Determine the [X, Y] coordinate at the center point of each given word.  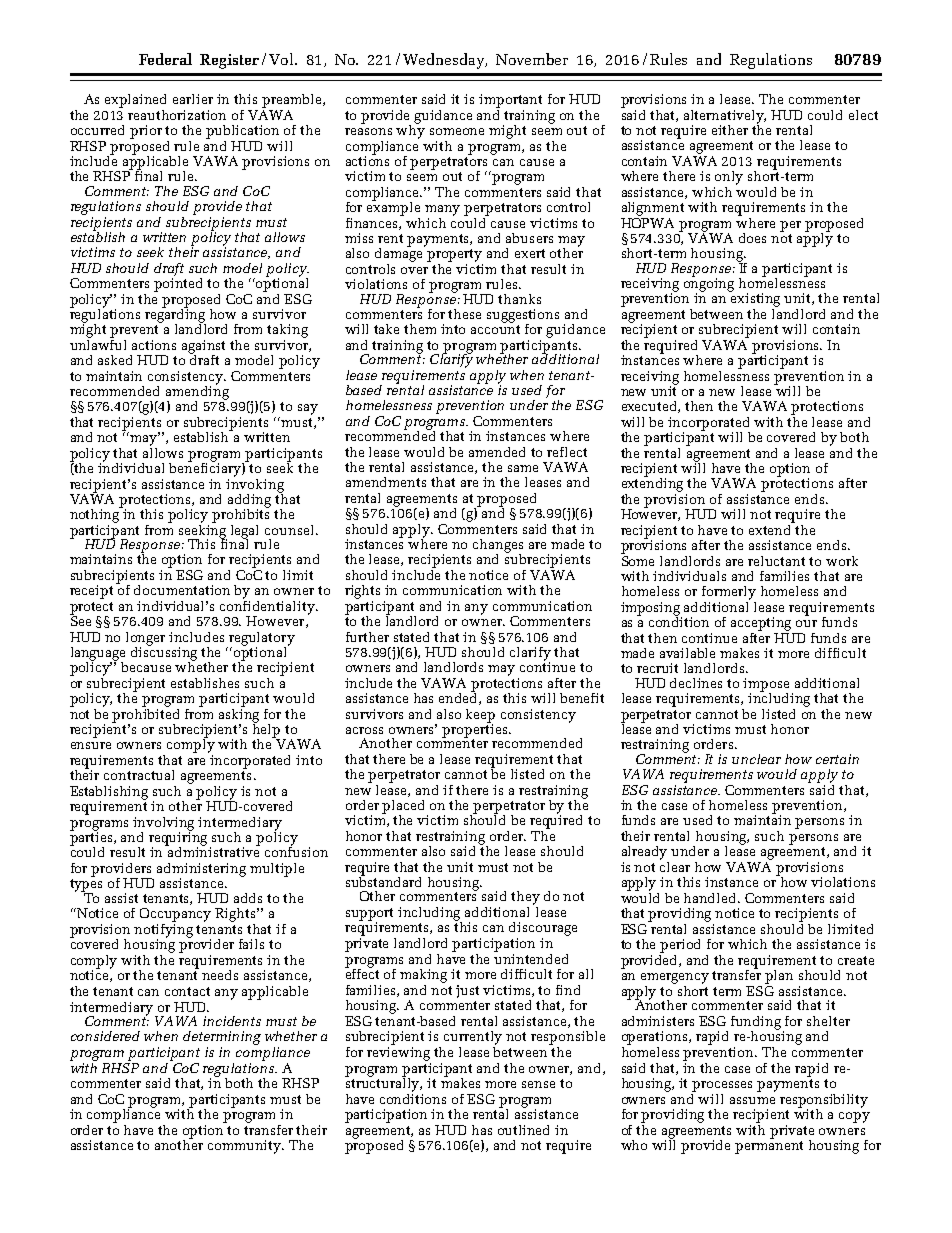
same [523, 468]
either [730, 130]
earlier [193, 99]
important [510, 101]
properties [476, 731]
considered [105, 1036]
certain [837, 759]
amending [197, 392]
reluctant [776, 561]
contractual [139, 775]
